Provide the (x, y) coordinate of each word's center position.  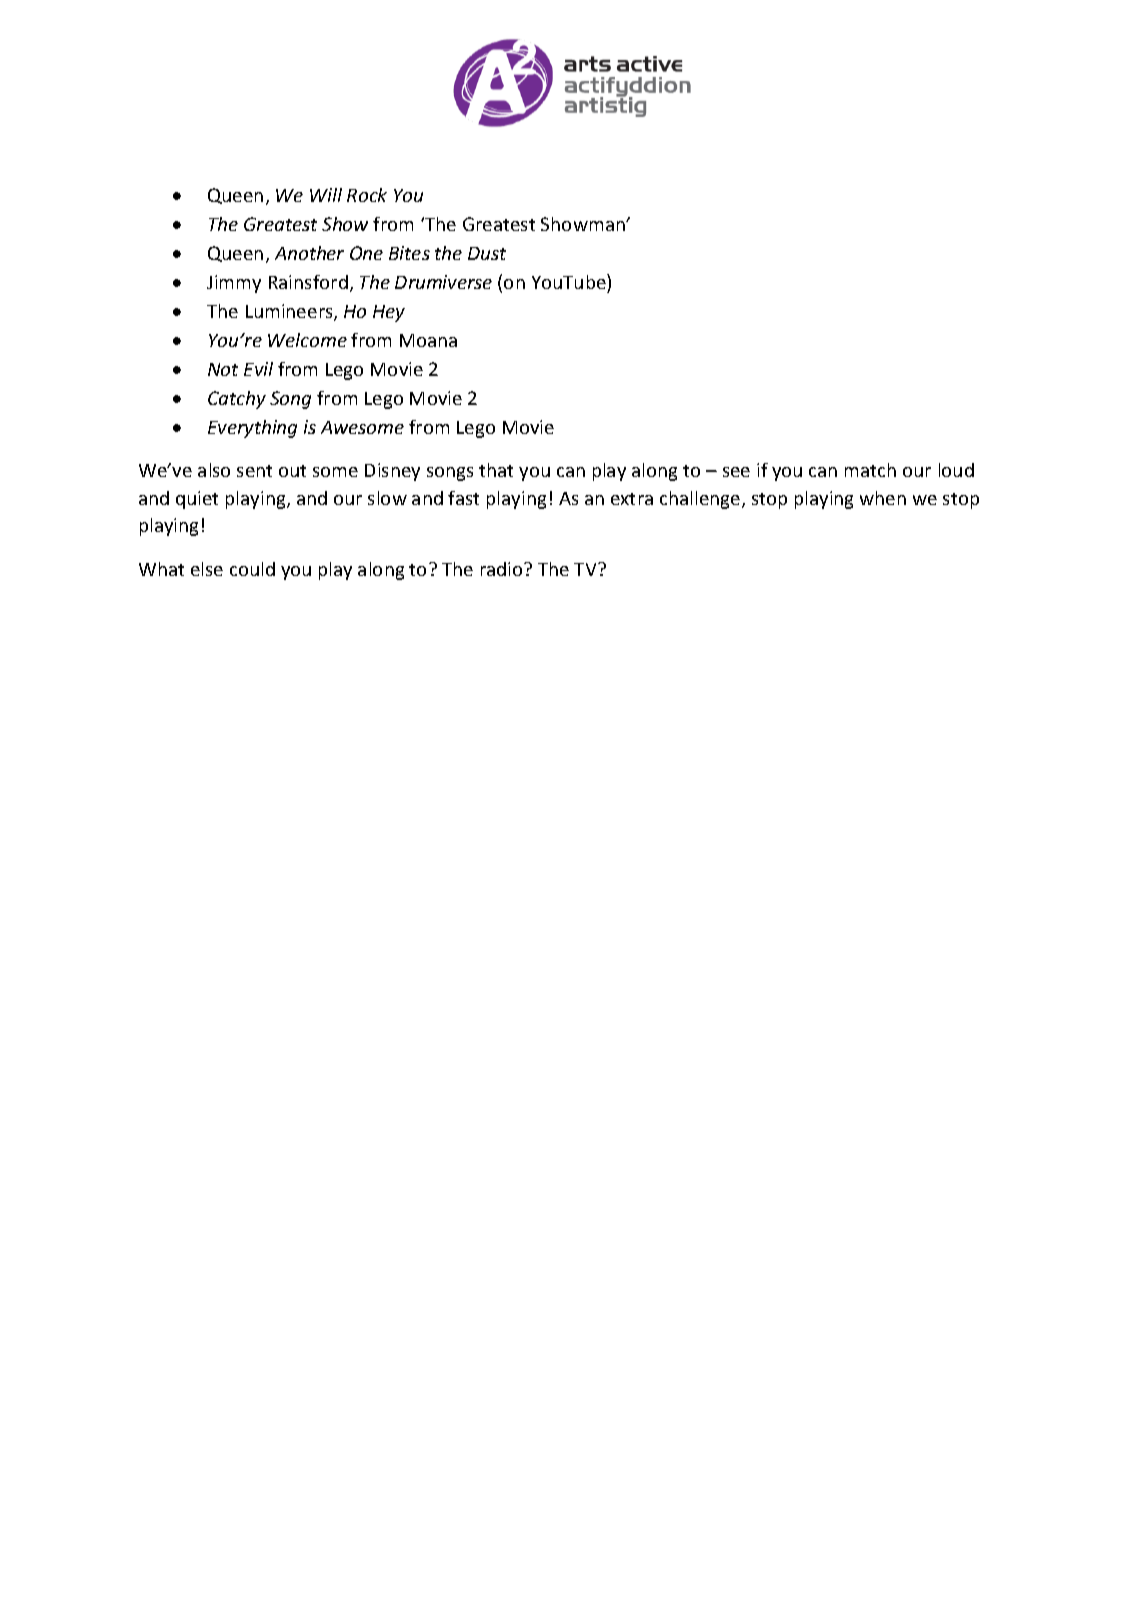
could (252, 569)
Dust (487, 253)
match (870, 470)
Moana (428, 340)
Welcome (307, 340)
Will (326, 195)
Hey (389, 313)
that (496, 470)
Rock (367, 195)
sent (254, 471)
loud (956, 470)
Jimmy (234, 284)
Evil (258, 369)
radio (503, 569)
